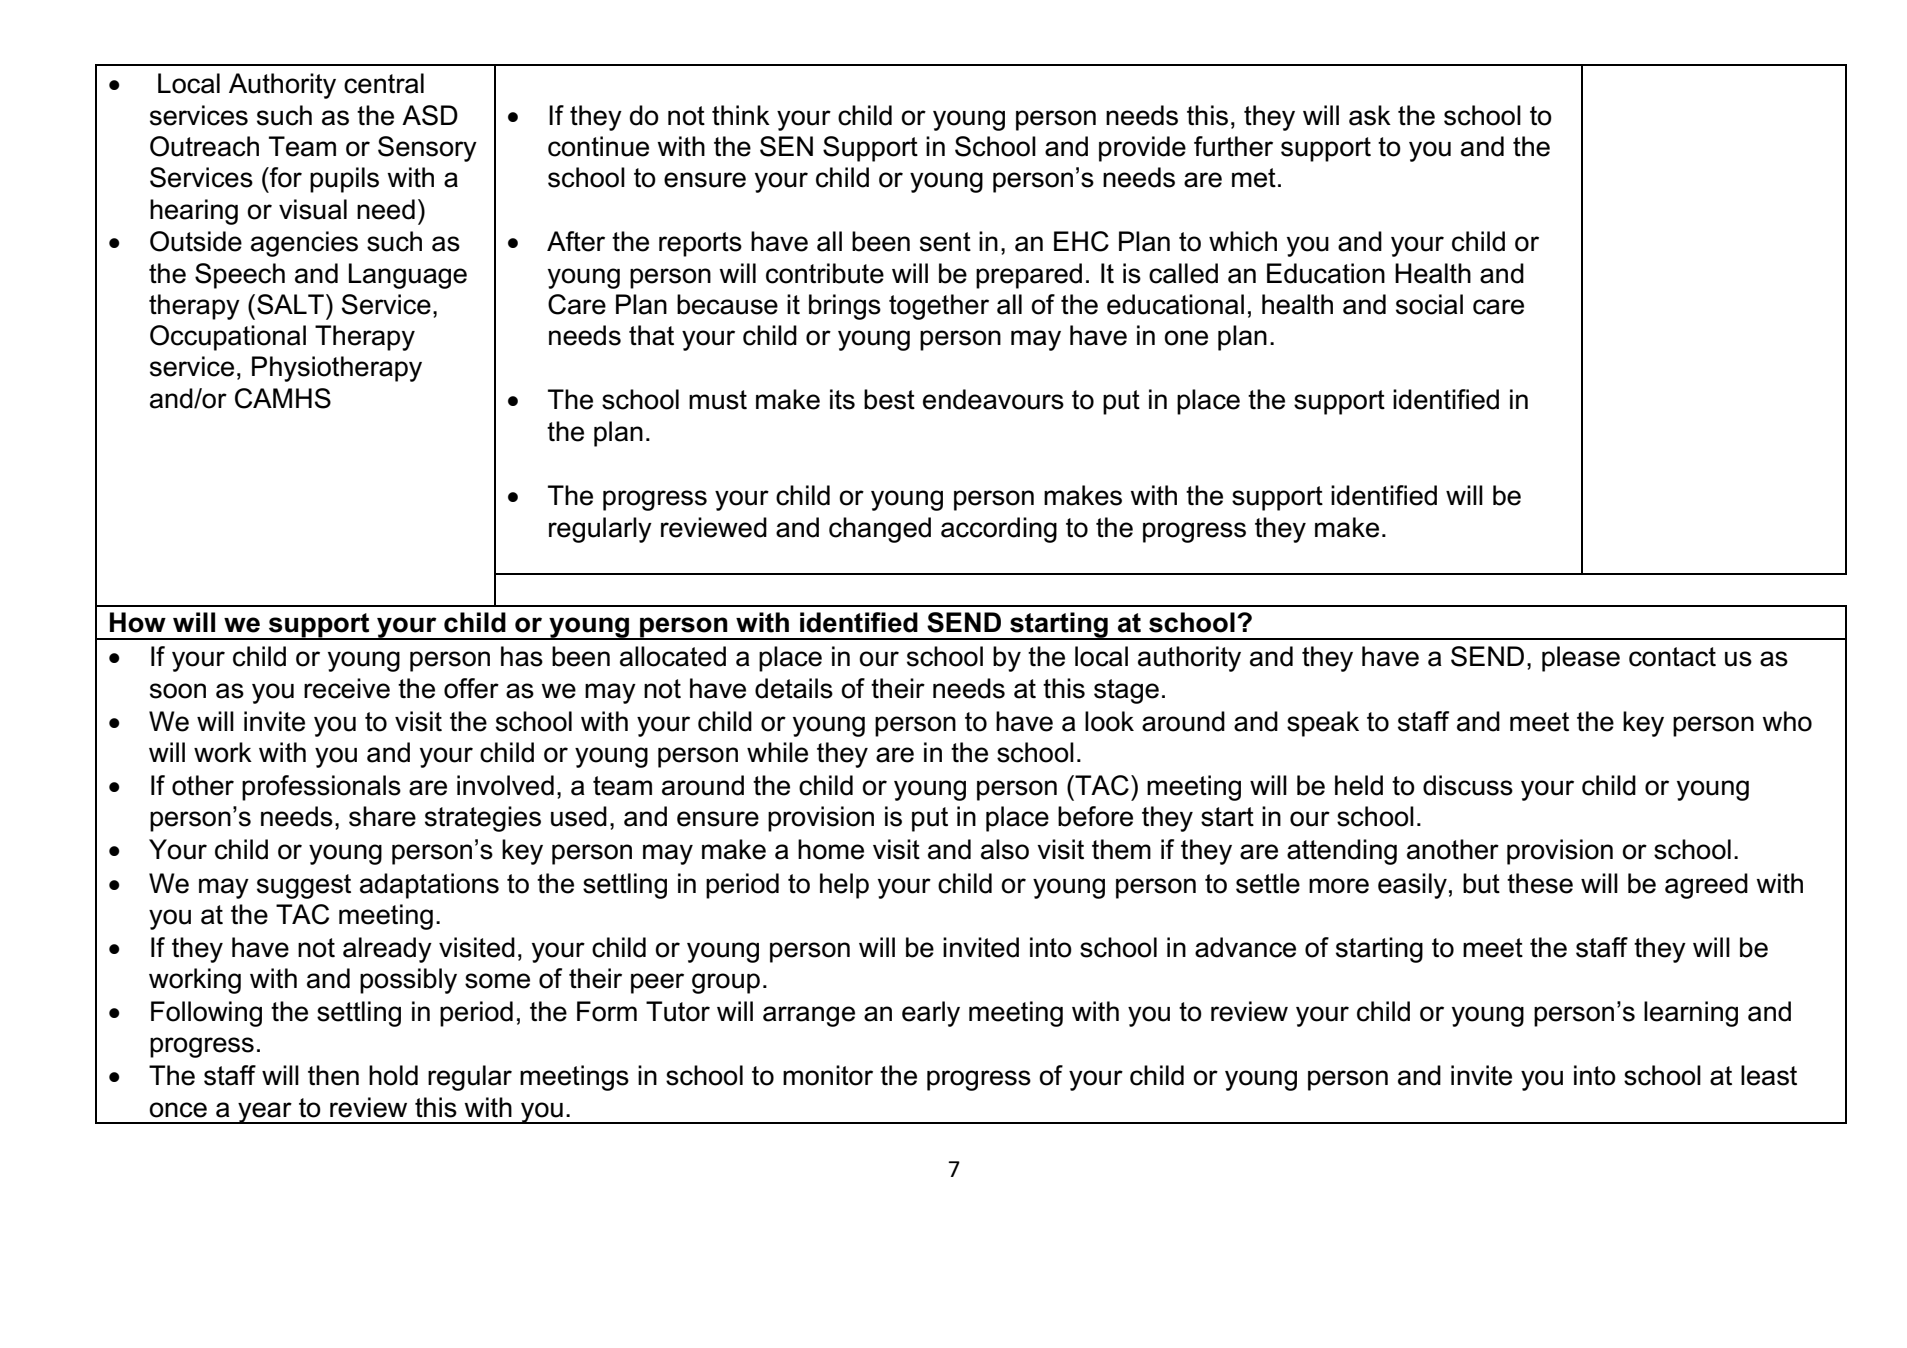 This screenshot has width=1907, height=1348. What do you see at coordinates (1370, 115) in the screenshot?
I see `ask` at bounding box center [1370, 115].
